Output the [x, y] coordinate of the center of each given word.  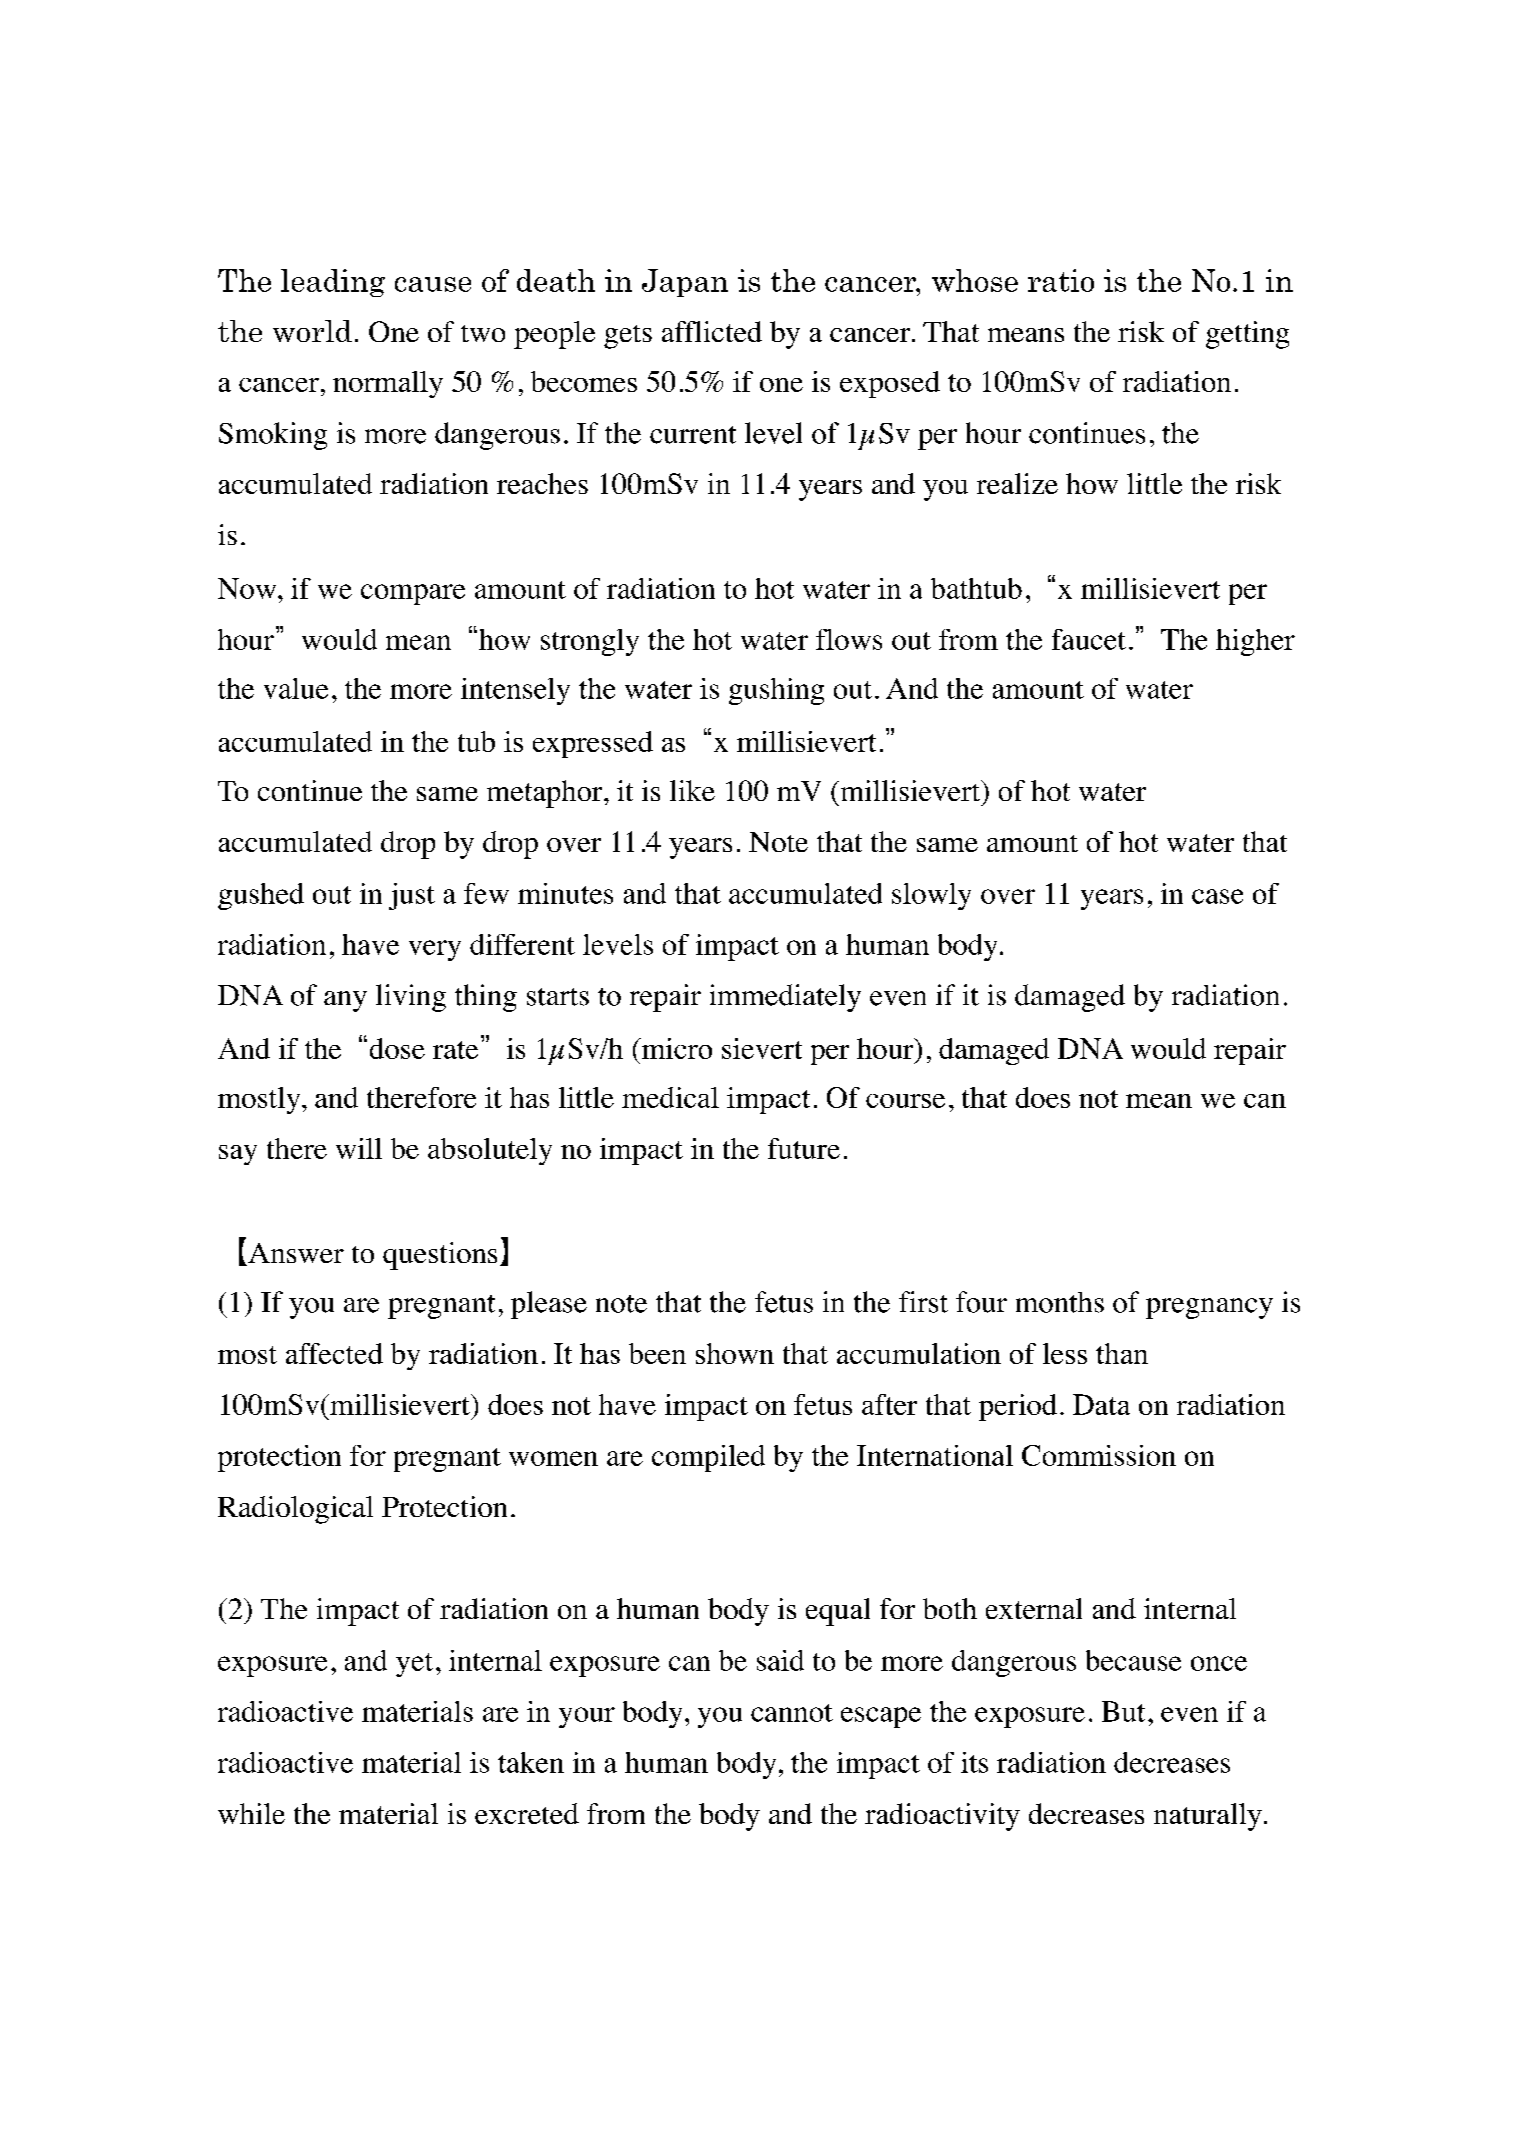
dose [397, 1048]
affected [334, 1353]
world [312, 331]
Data [1101, 1404]
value [296, 688]
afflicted [712, 331]
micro [675, 1048]
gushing [776, 691]
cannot [792, 1713]
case [1217, 896]
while [251, 1813]
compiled [708, 1458]
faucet [1089, 639]
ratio [1061, 280]
